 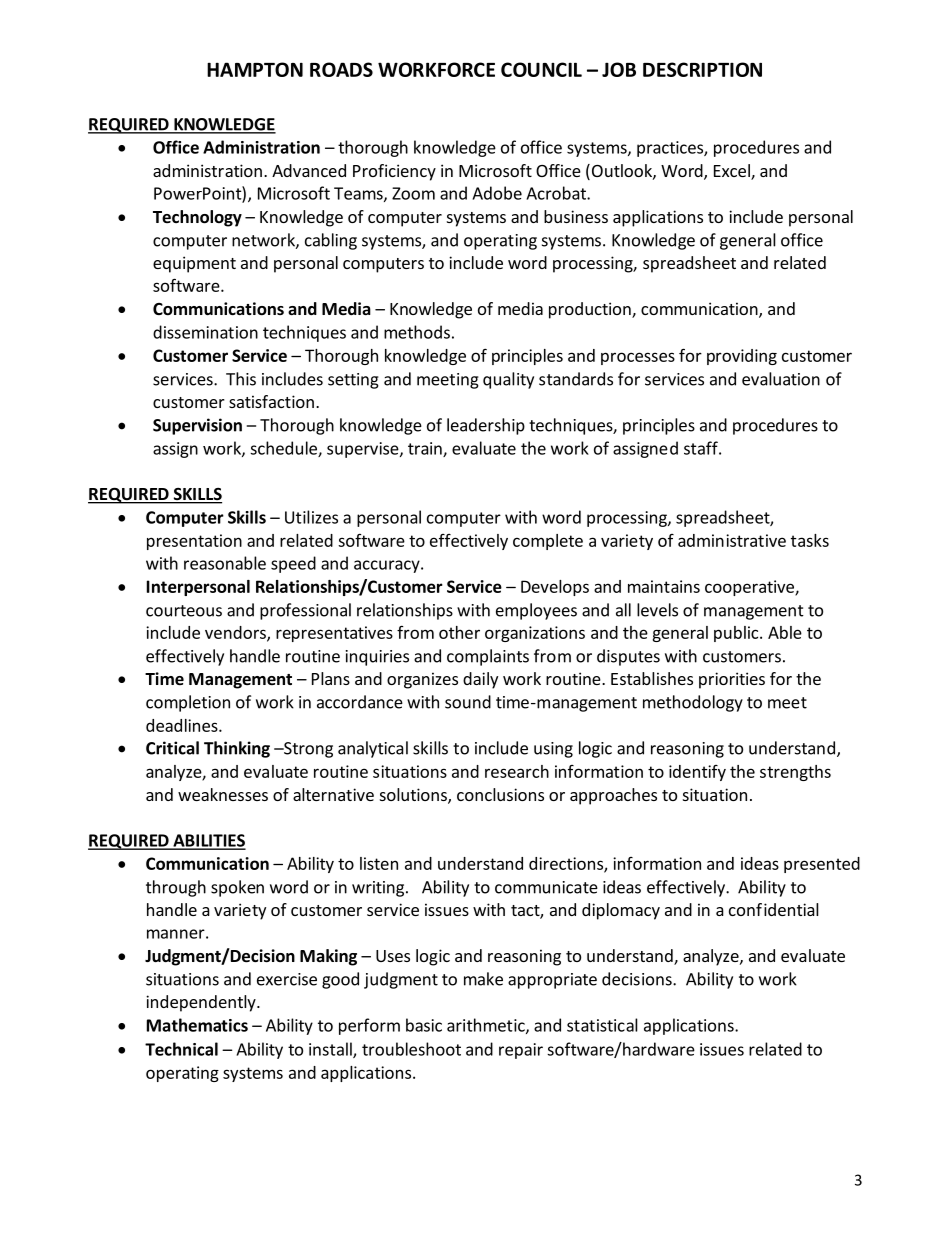 What do you see at coordinates (197, 1025) in the page?
I see `Mathematics` at bounding box center [197, 1025].
